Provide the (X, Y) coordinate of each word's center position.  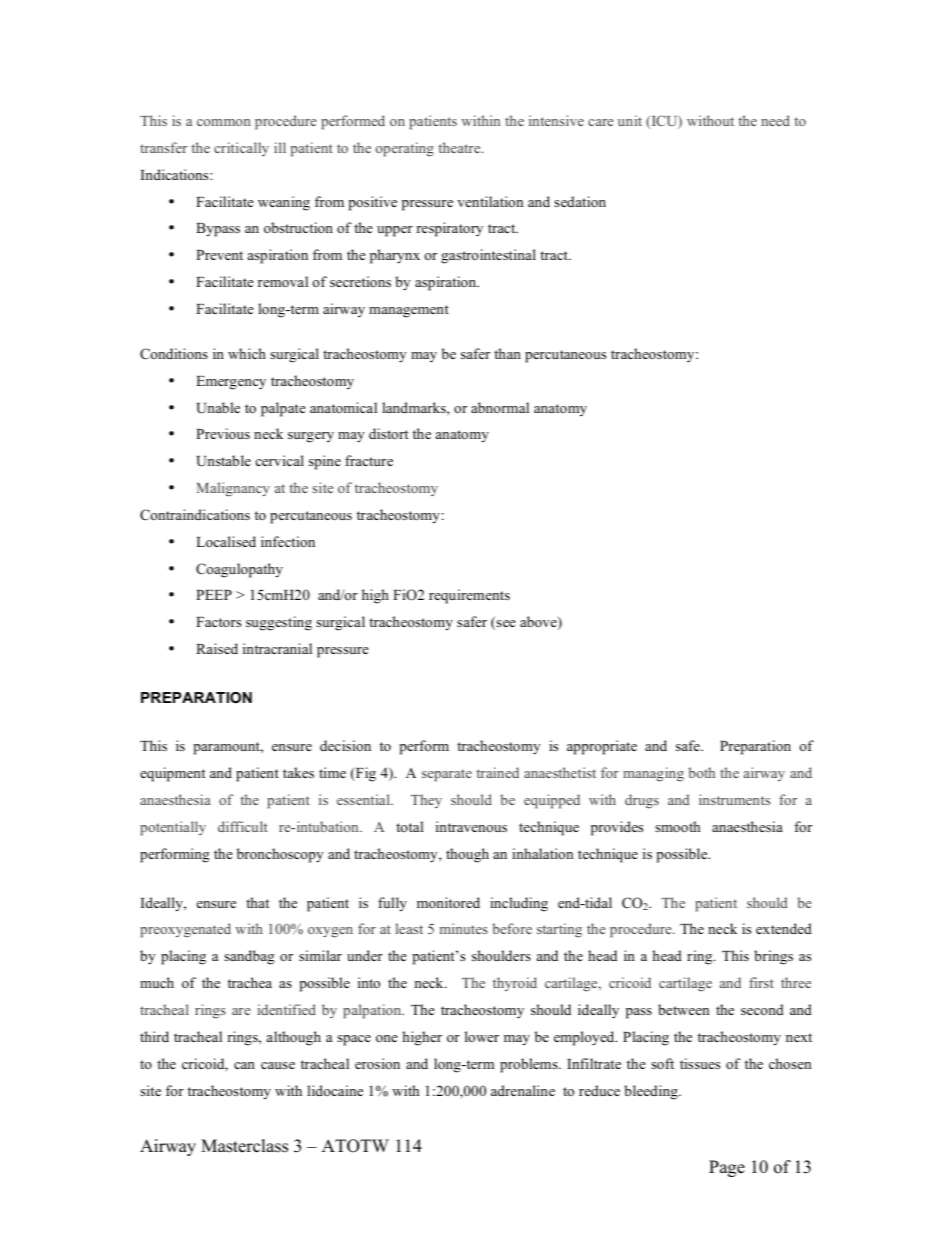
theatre (460, 147)
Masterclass (244, 1146)
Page (727, 1168)
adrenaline (523, 1090)
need (775, 120)
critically (241, 149)
